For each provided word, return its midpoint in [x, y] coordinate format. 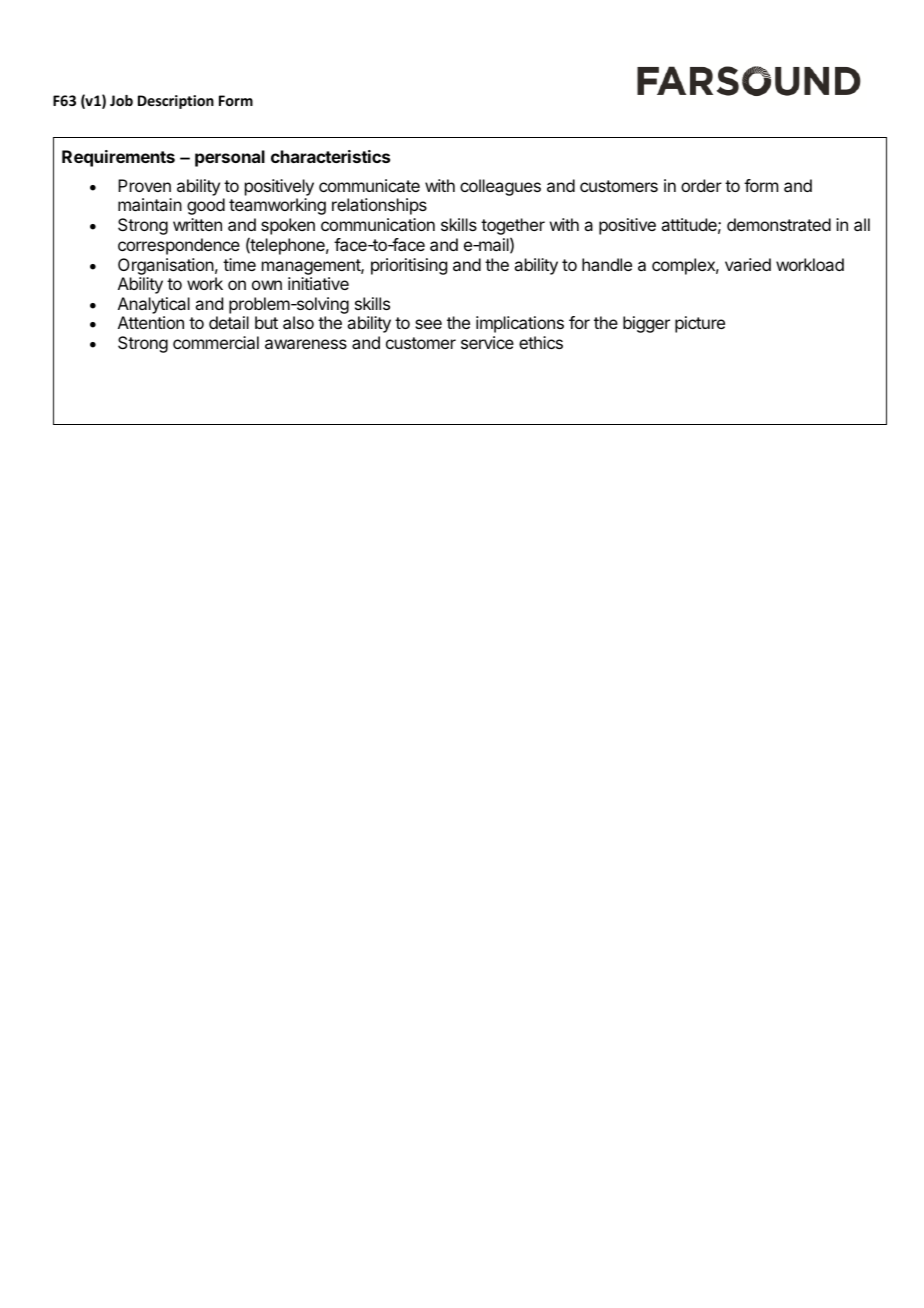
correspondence [179, 246]
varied [748, 264]
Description [176, 102]
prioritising [409, 266]
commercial [216, 342]
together [513, 228]
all [862, 224]
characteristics [330, 156]
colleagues [500, 187]
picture [700, 324]
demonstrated [779, 224]
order [701, 185]
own [267, 285]
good [206, 206]
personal [230, 158]
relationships [379, 206]
